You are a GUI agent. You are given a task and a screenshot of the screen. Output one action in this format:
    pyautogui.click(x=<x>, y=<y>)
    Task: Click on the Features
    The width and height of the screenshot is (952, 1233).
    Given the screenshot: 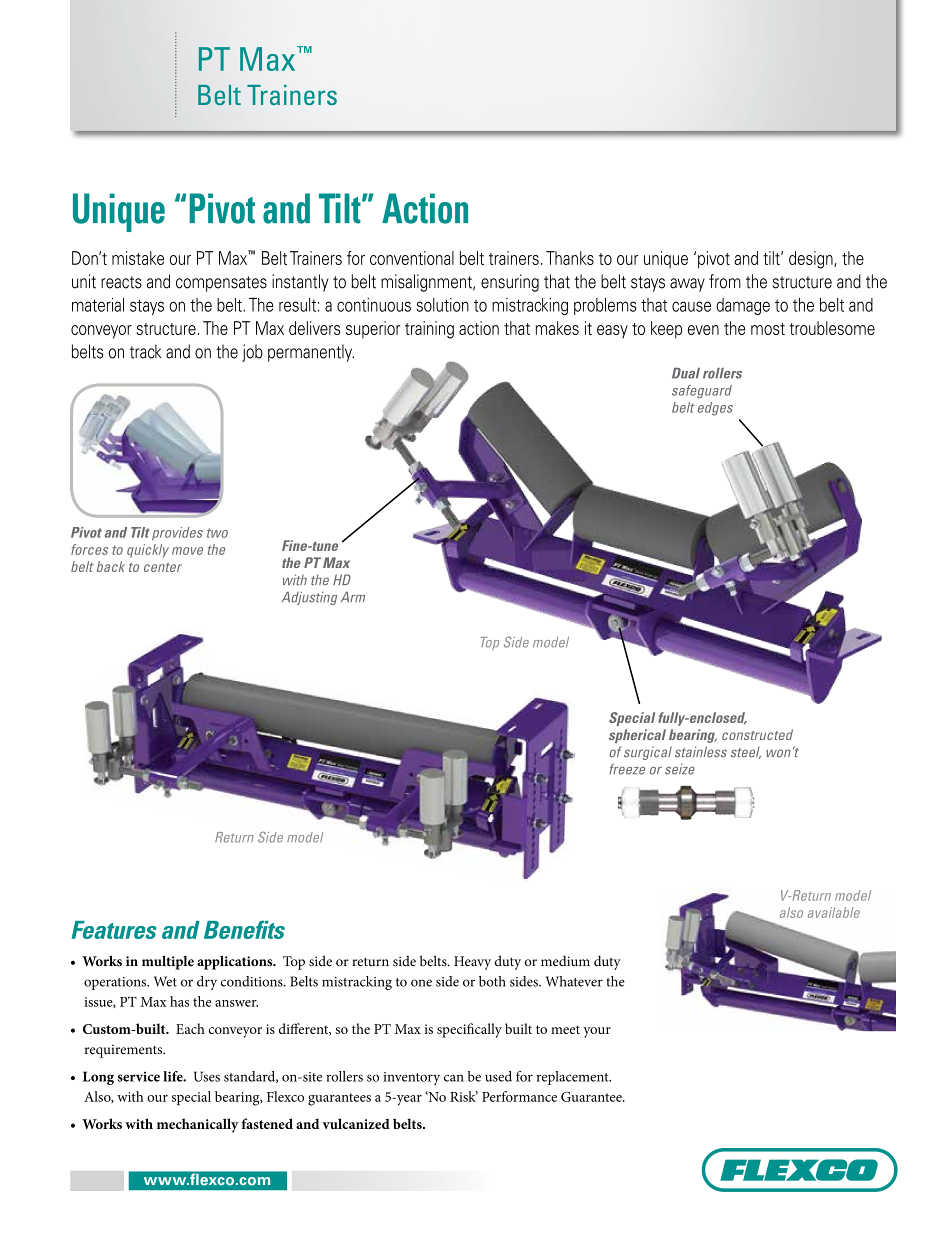 What is the action you would take?
    pyautogui.click(x=114, y=930)
